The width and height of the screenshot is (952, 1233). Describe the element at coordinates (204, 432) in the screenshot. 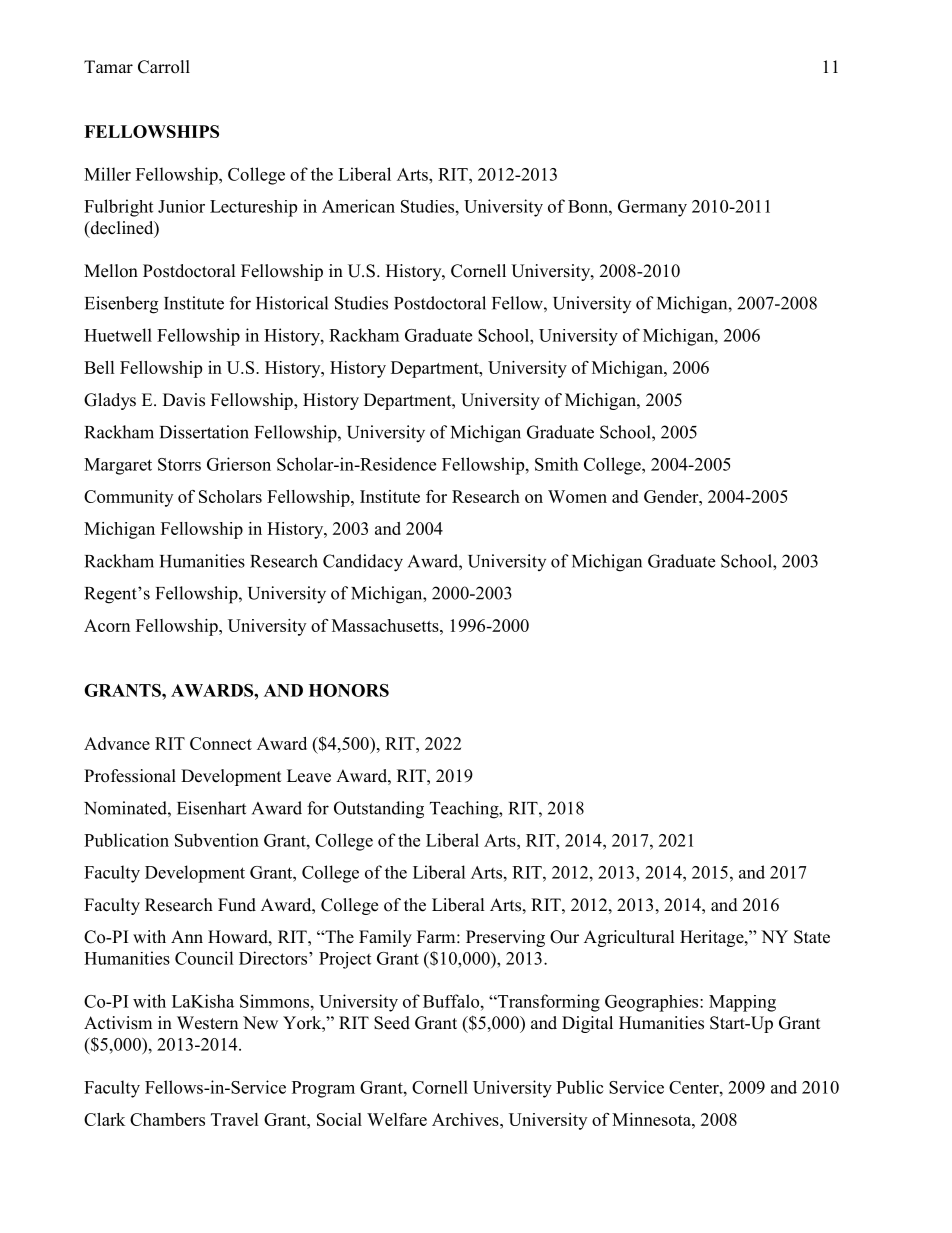

I see `Dissertation` at that location.
